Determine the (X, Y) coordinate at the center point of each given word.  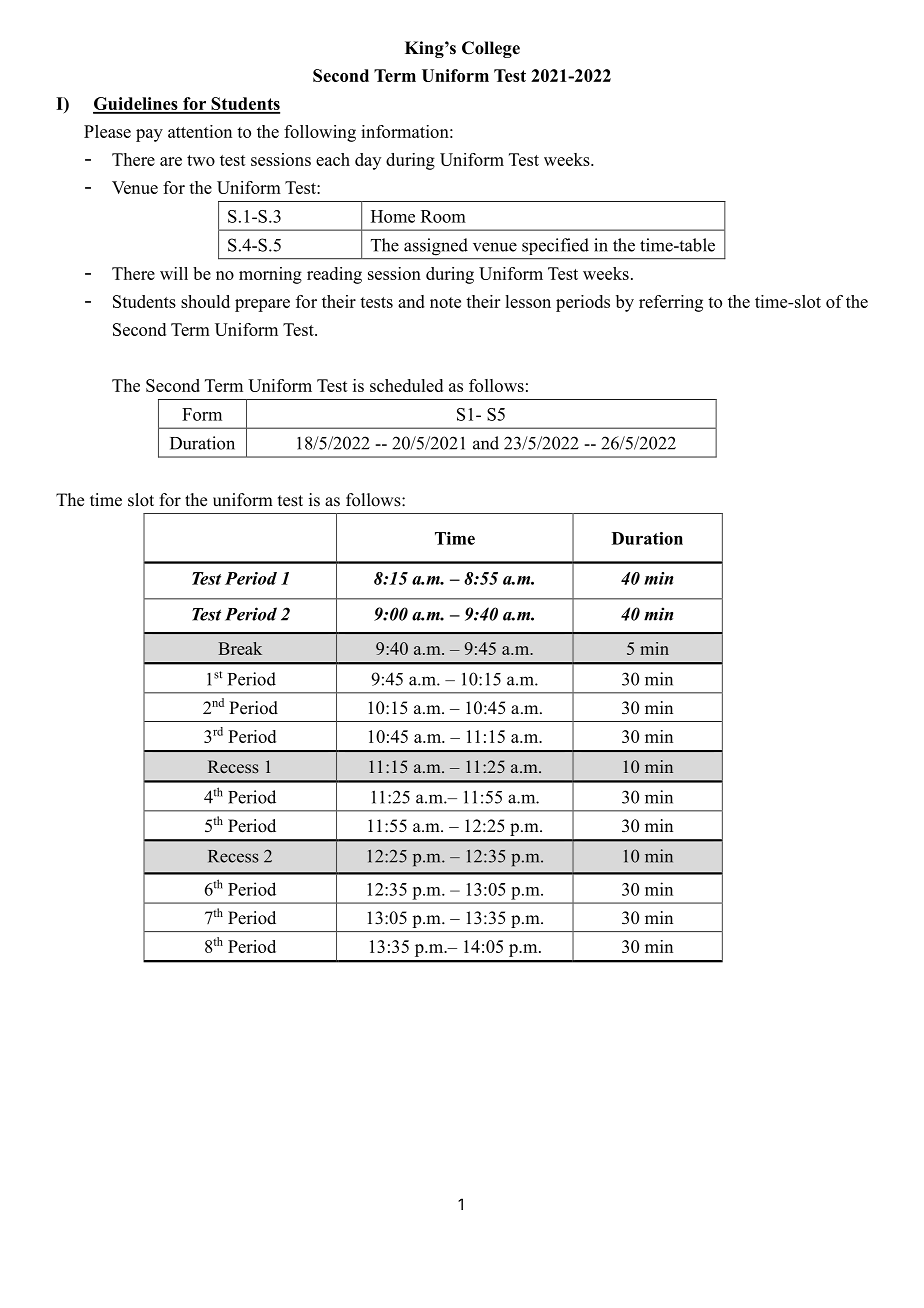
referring (671, 303)
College (491, 49)
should (205, 301)
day (368, 161)
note (445, 302)
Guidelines (136, 105)
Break (240, 648)
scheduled (406, 385)
